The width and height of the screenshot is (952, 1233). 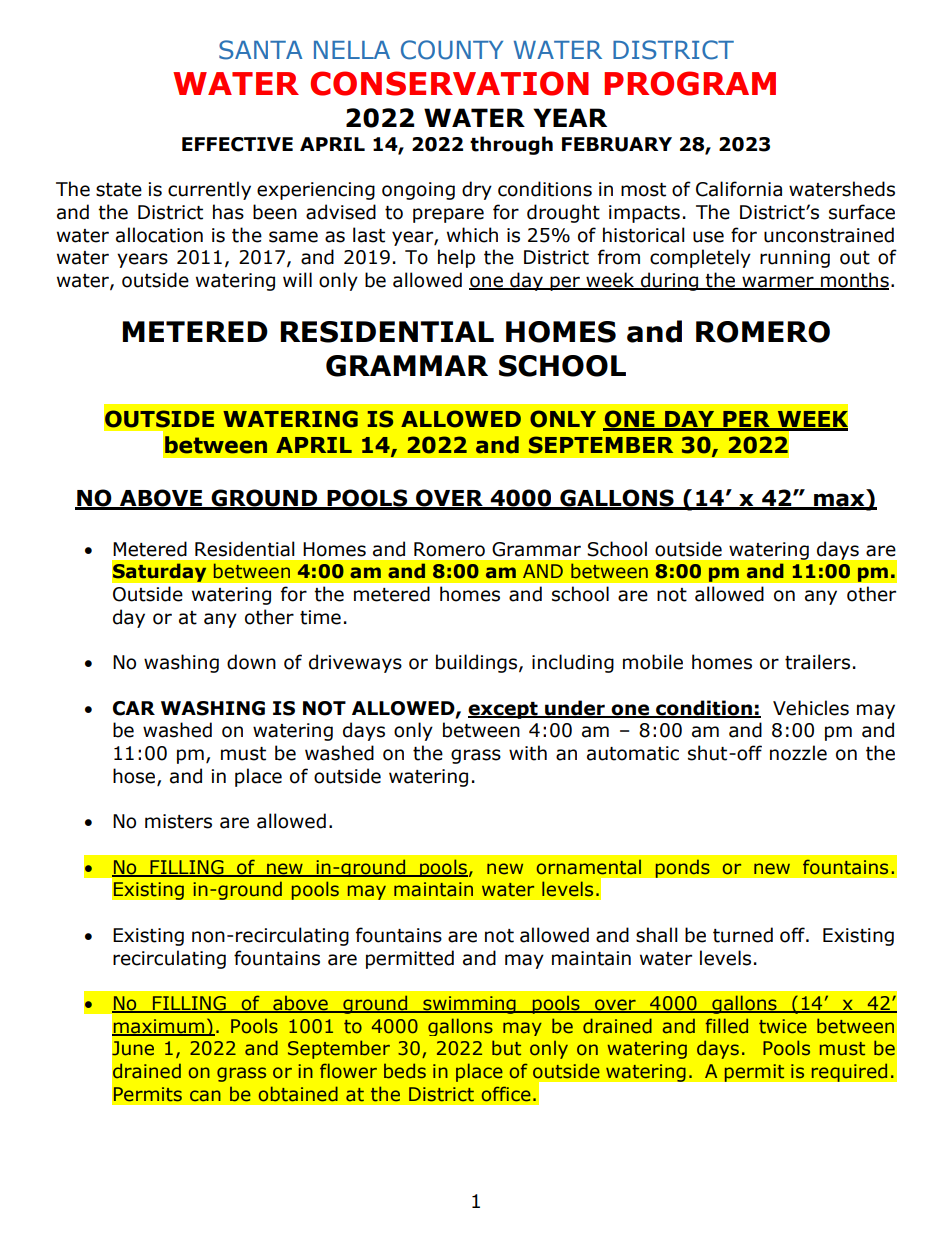 I want to click on but, so click(x=506, y=1048).
